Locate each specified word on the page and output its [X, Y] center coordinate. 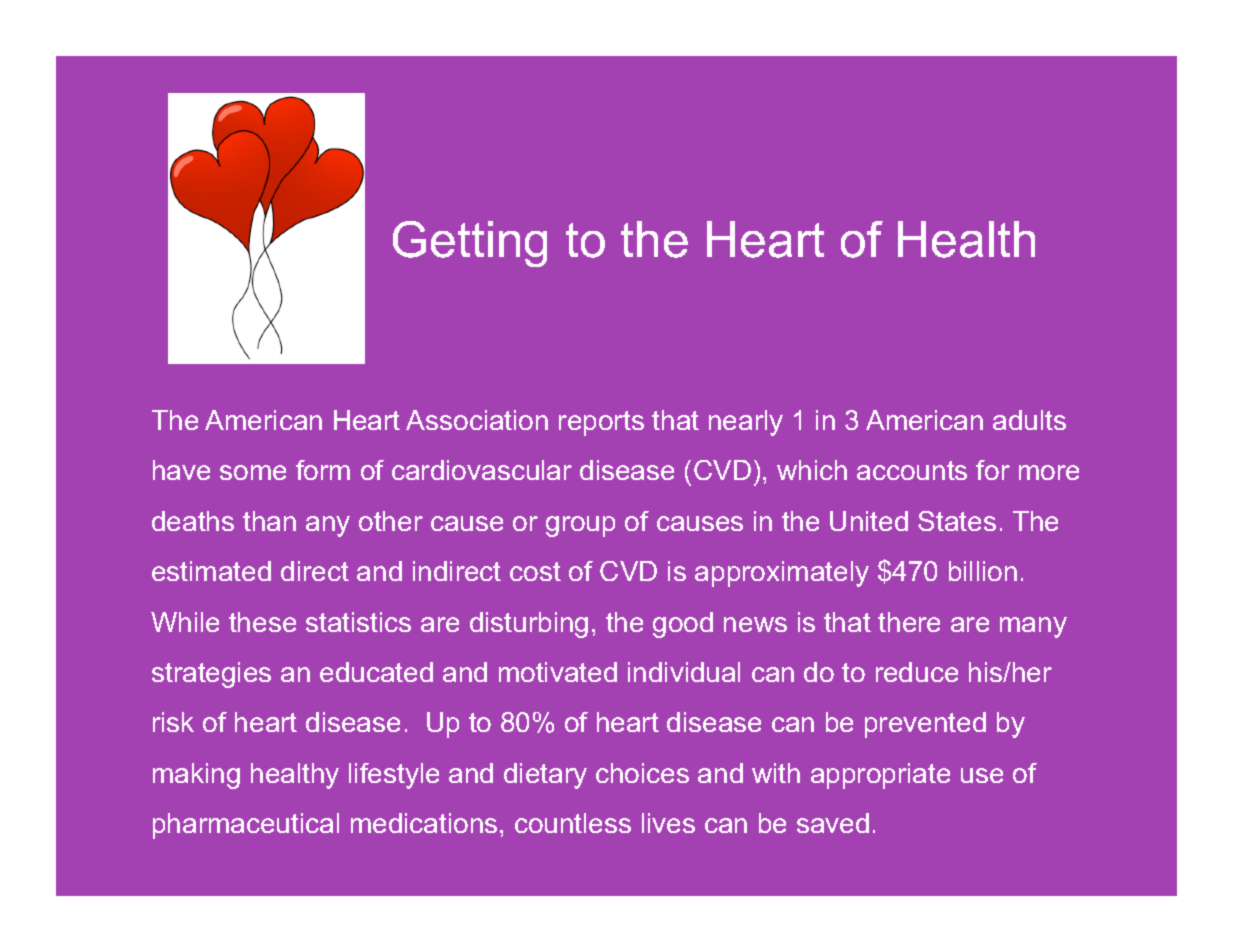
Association [477, 420]
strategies [211, 675]
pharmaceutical [246, 826]
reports [601, 423]
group [580, 526]
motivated [558, 672]
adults [1029, 420]
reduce [917, 672]
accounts [912, 470]
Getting [470, 244]
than [269, 521]
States [957, 521]
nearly [746, 423]
